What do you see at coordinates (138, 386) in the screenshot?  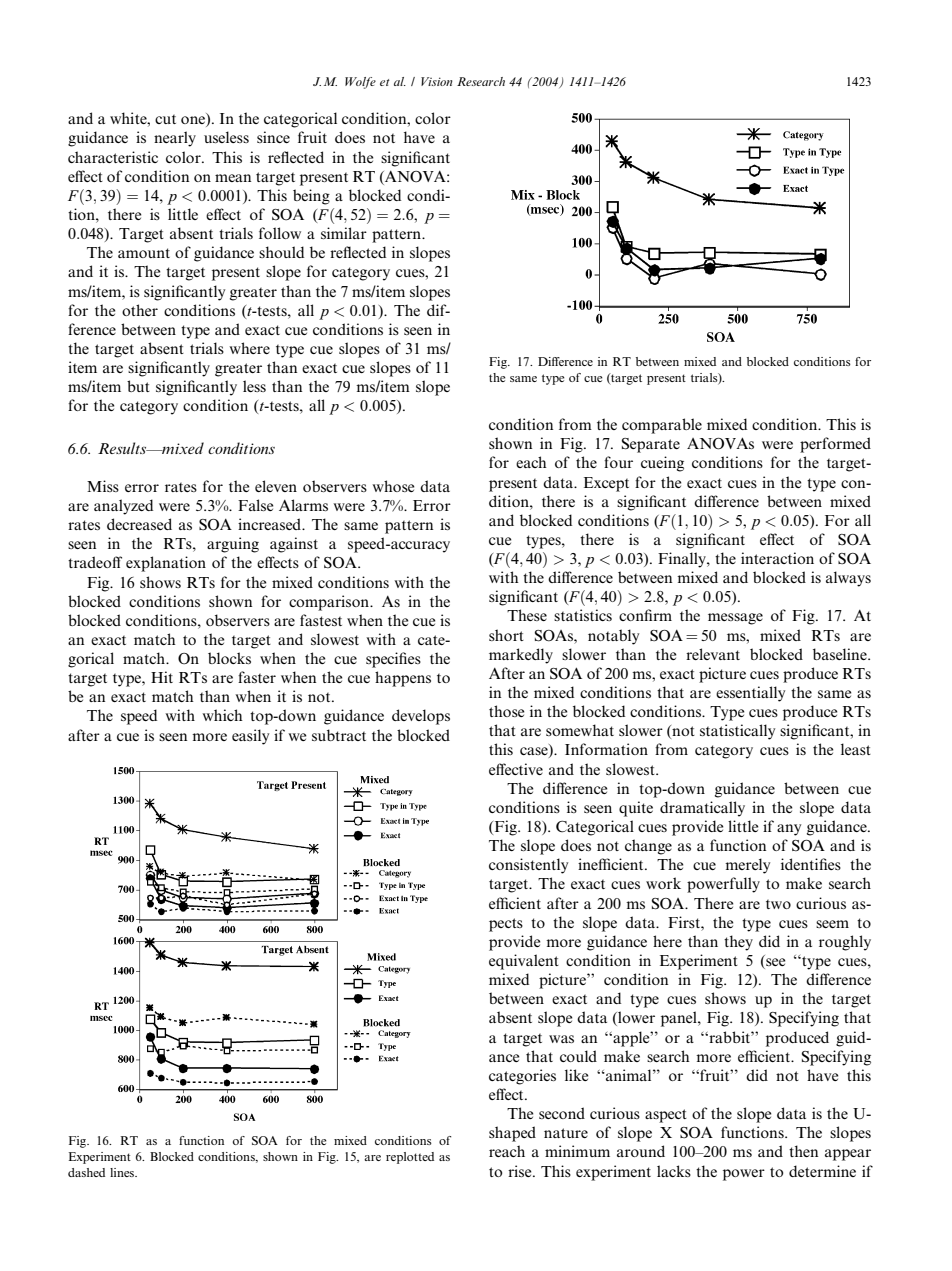 I see `but` at bounding box center [138, 386].
